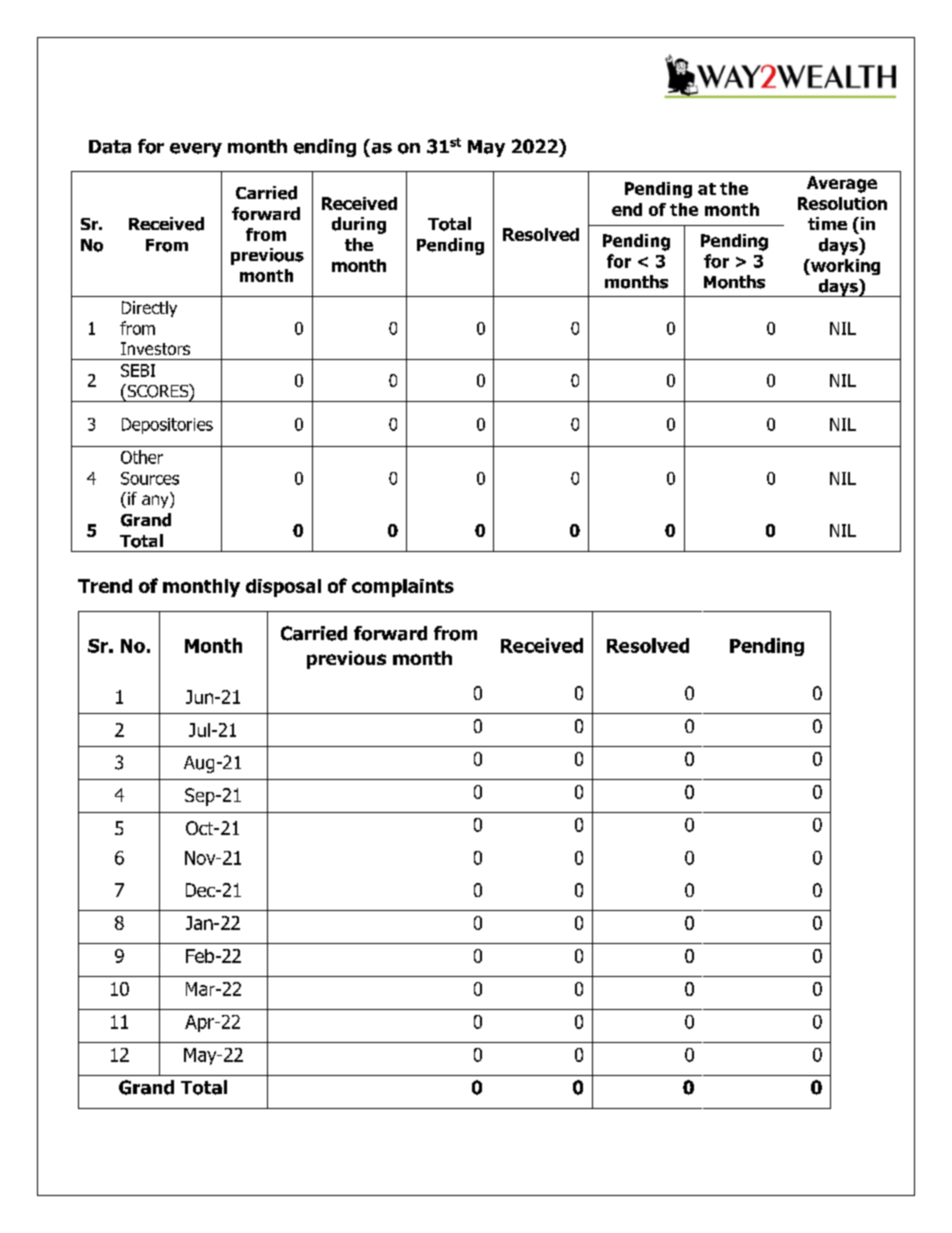 The width and height of the page is (952, 1233). I want to click on Investors, so click(155, 348).
